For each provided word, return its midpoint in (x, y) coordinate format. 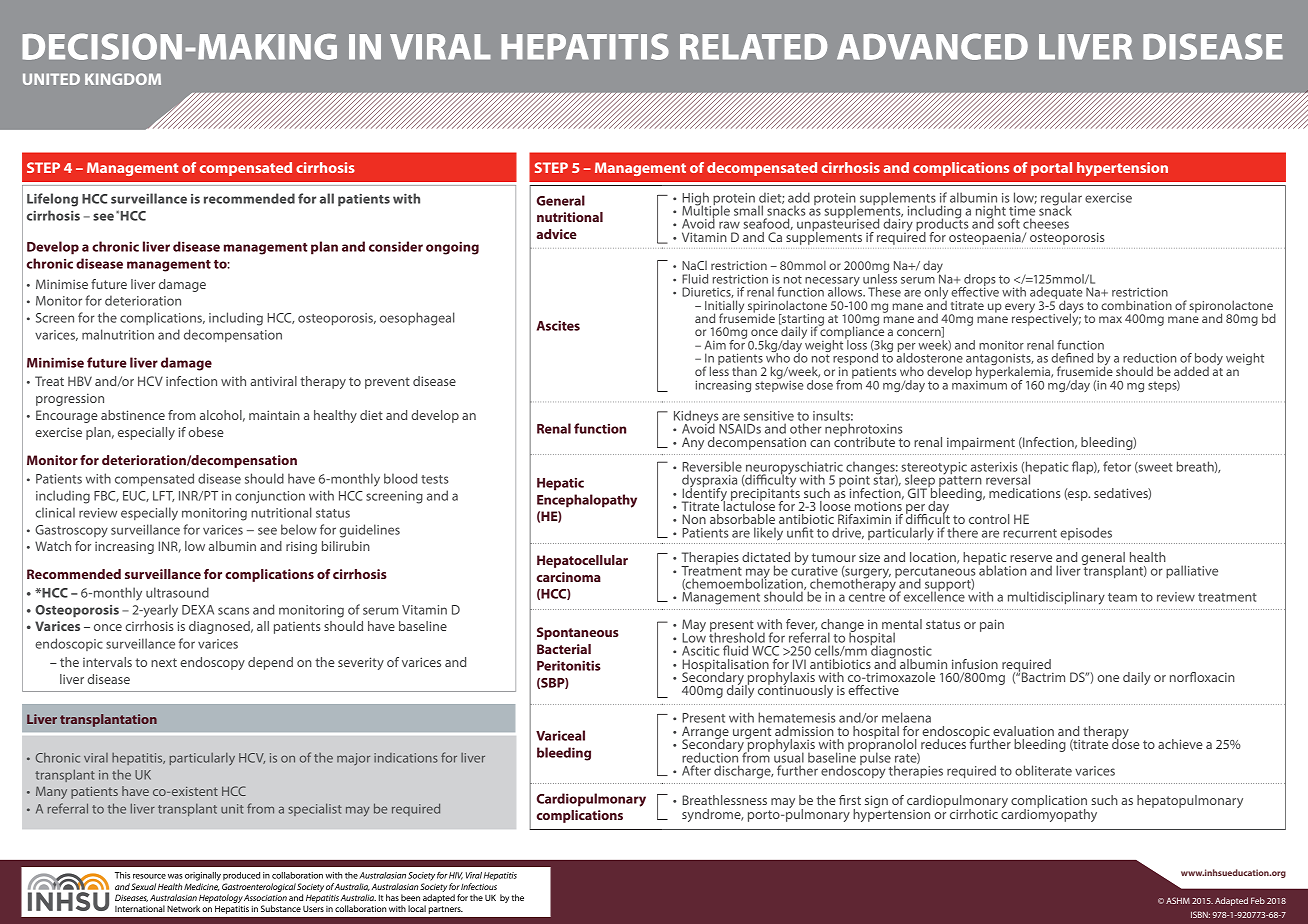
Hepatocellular (582, 561)
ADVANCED (932, 46)
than (744, 371)
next (164, 662)
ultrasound (177, 592)
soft (1009, 223)
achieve (1180, 744)
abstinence (133, 415)
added (1191, 371)
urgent (752, 733)
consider (396, 246)
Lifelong (52, 200)
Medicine (201, 887)
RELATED (753, 47)
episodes (1086, 533)
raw (729, 225)
